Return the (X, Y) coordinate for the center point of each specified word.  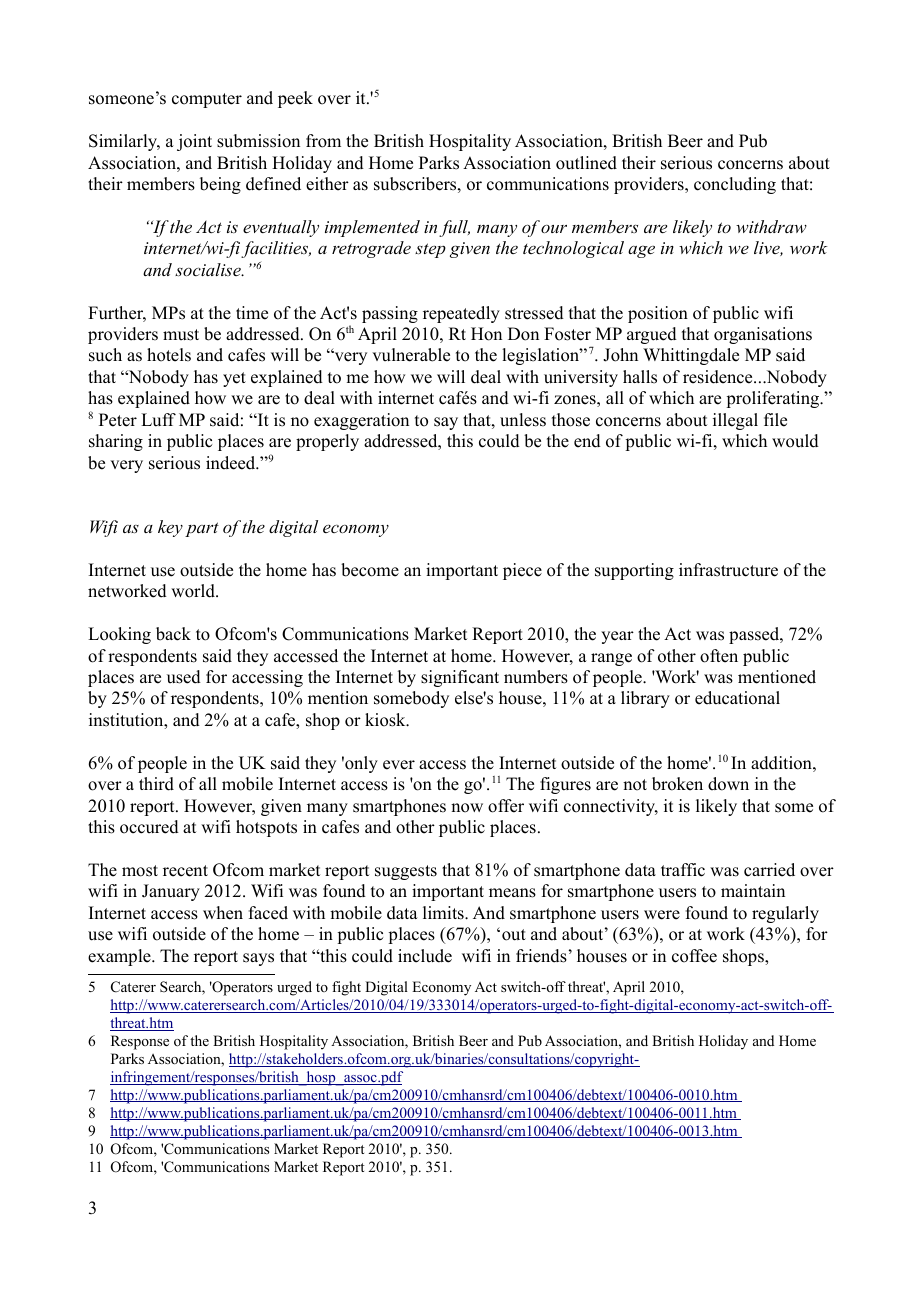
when (223, 913)
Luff (158, 420)
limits (444, 913)
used (184, 677)
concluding (735, 185)
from (323, 141)
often (719, 656)
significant (460, 678)
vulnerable (411, 355)
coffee (694, 956)
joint (194, 142)
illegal (735, 421)
